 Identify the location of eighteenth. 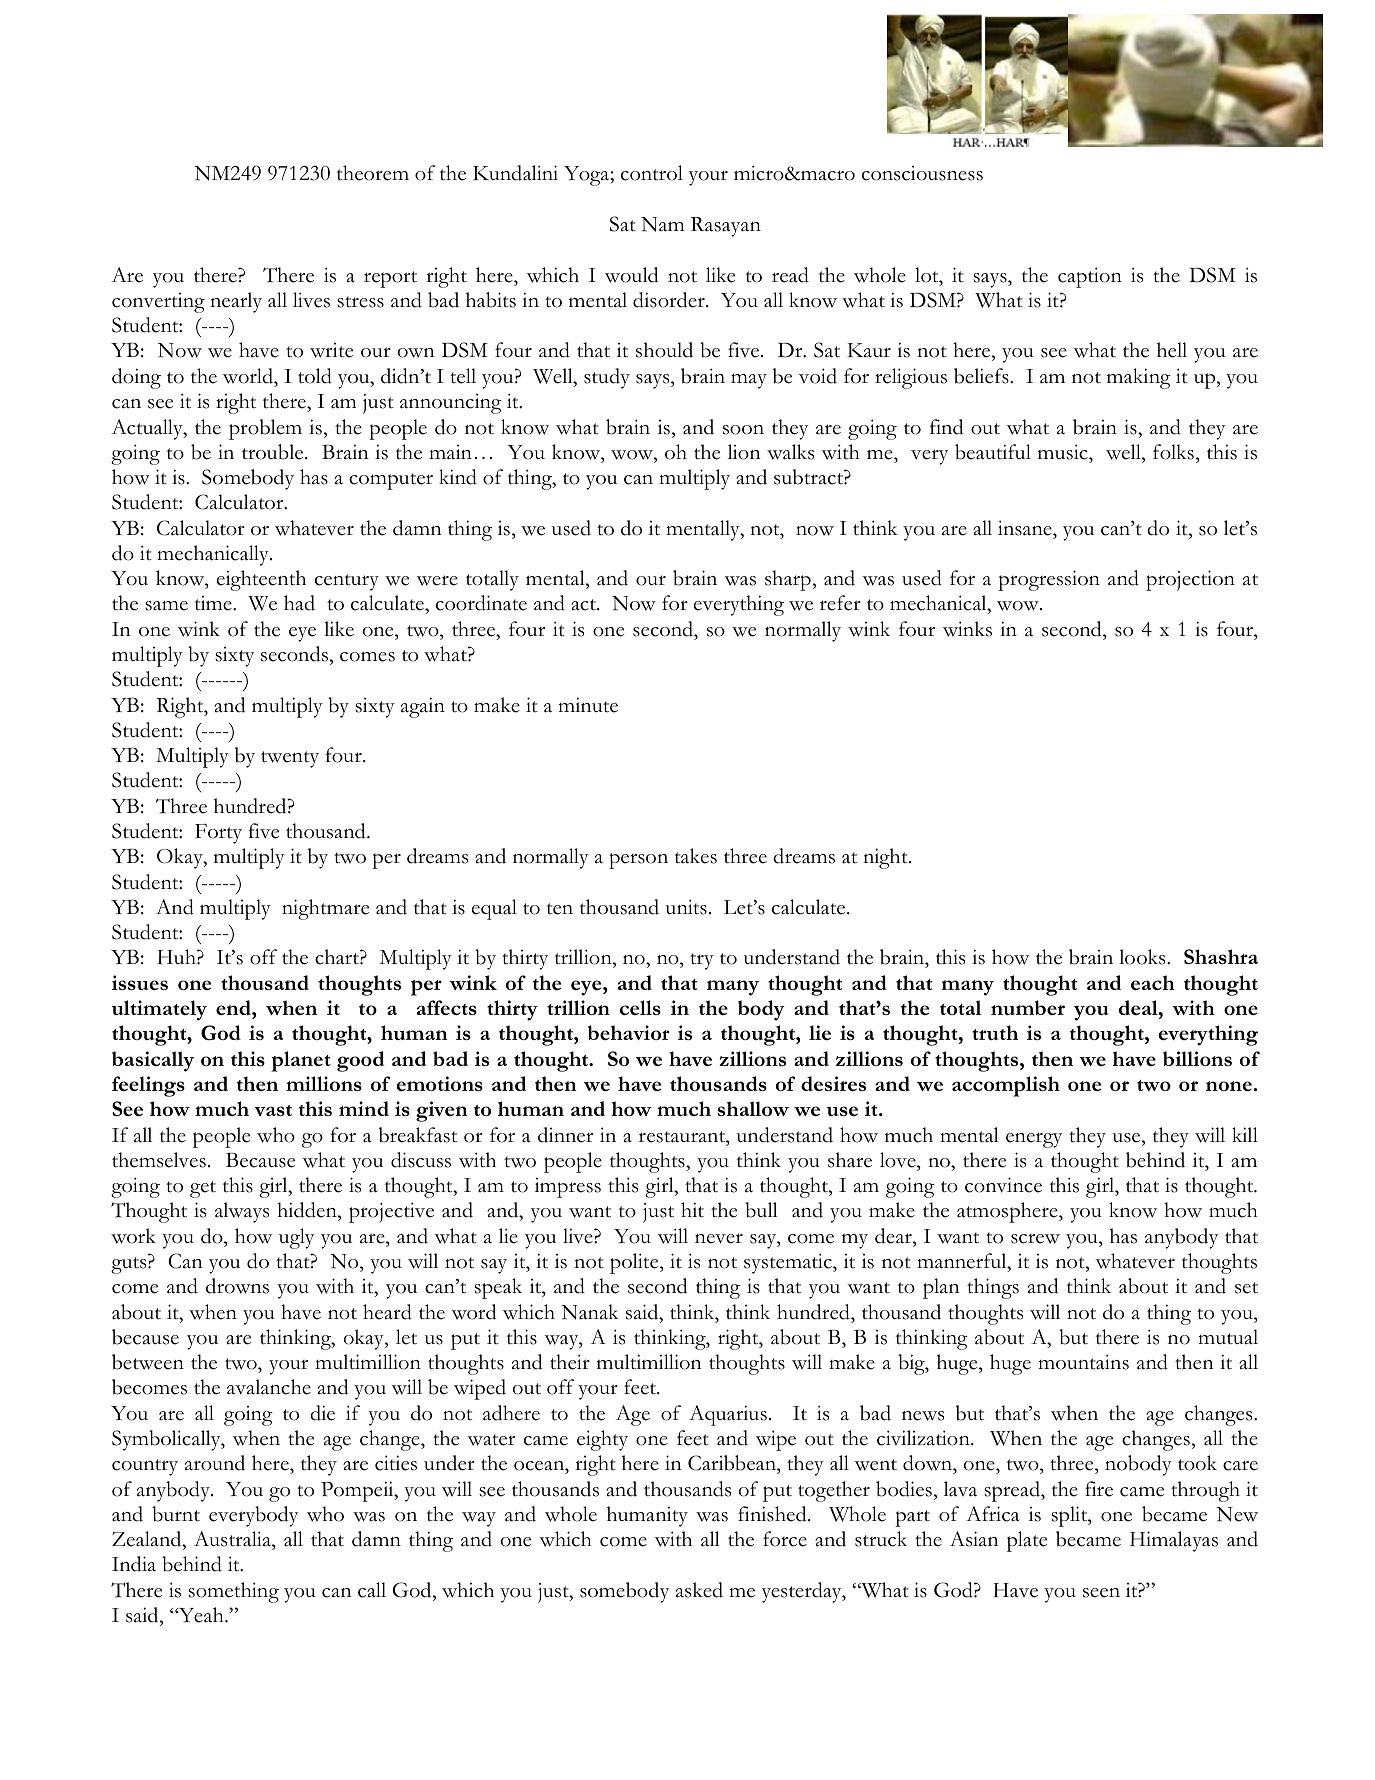
(261, 580).
